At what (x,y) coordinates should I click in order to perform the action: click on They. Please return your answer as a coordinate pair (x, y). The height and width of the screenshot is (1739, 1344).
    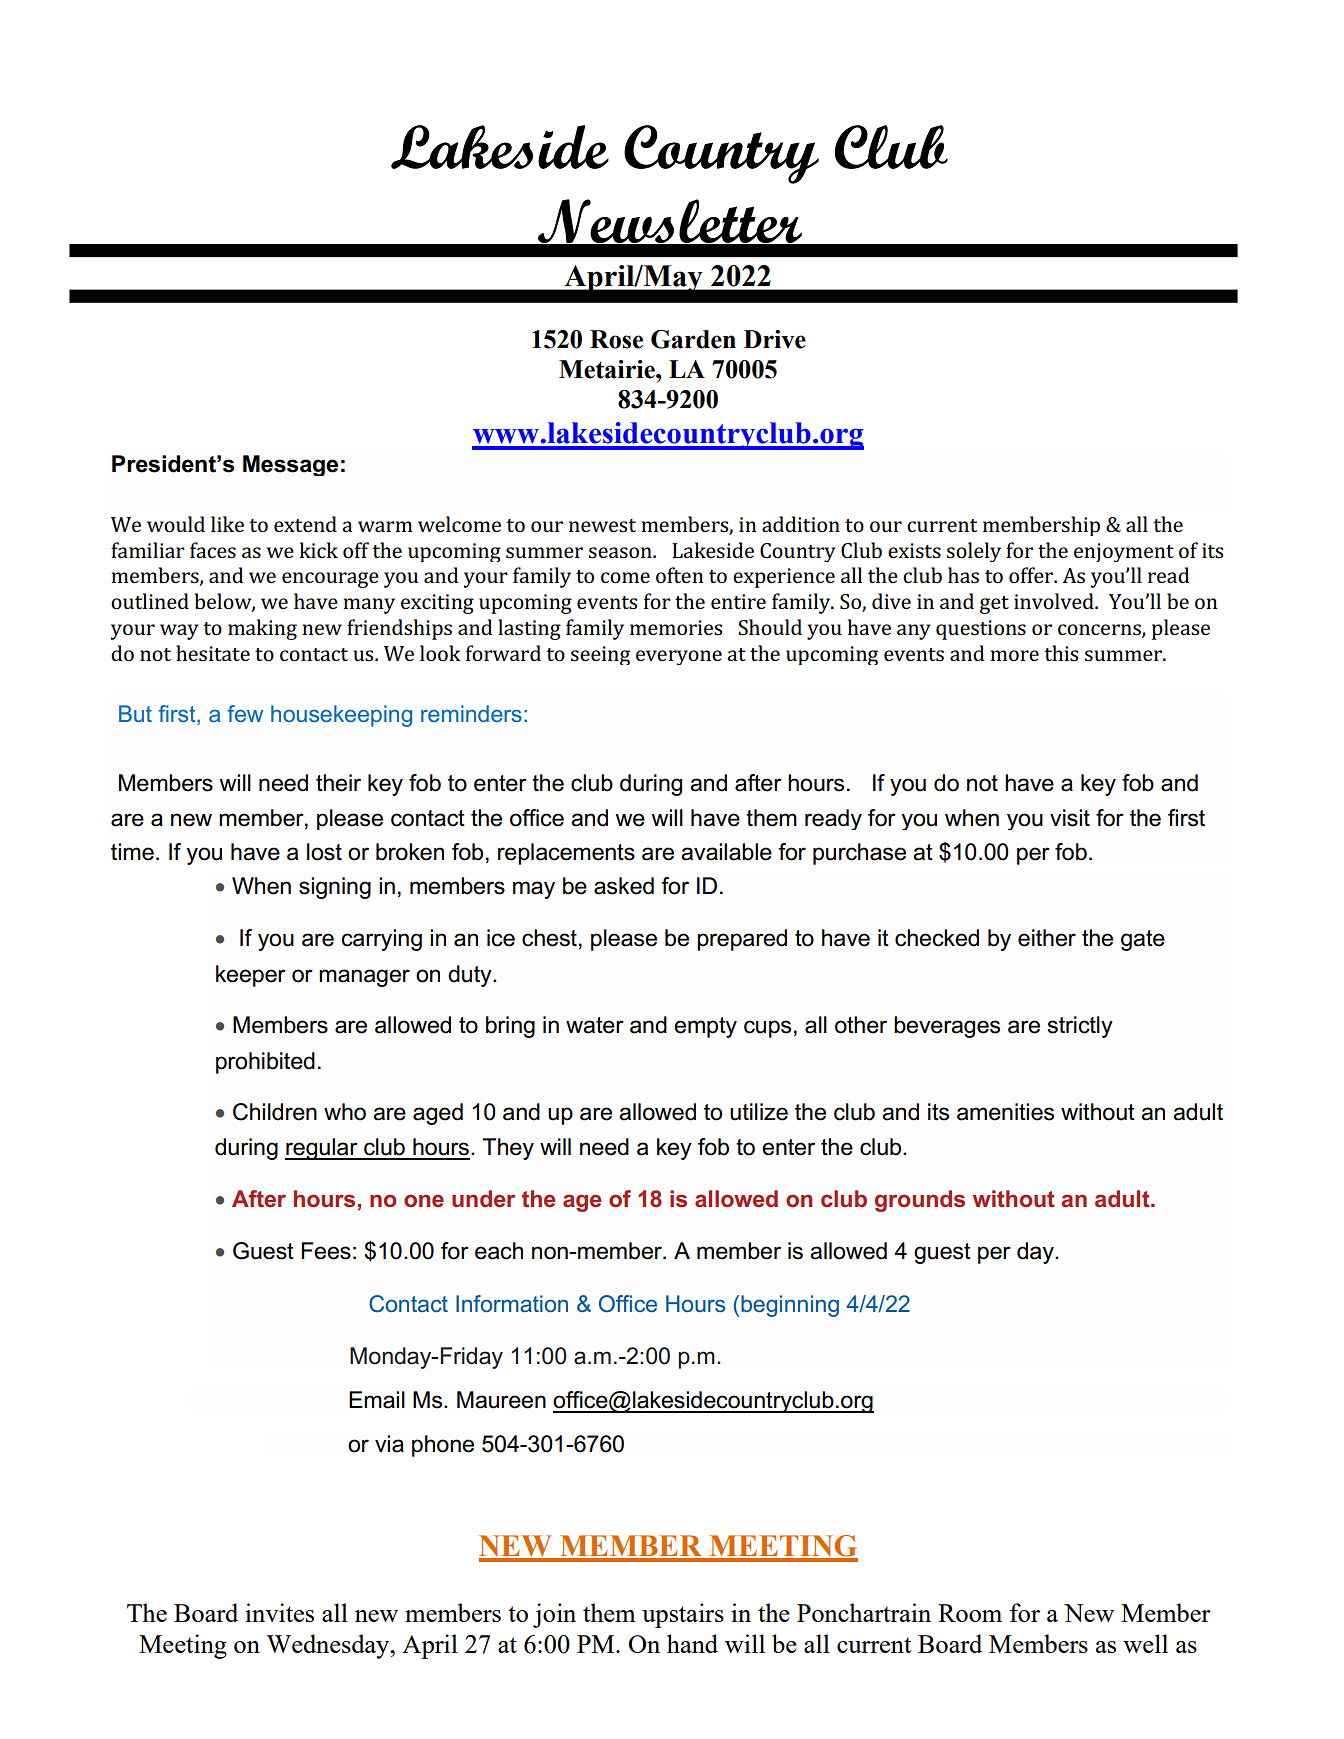
    Looking at the image, I should click on (508, 1149).
